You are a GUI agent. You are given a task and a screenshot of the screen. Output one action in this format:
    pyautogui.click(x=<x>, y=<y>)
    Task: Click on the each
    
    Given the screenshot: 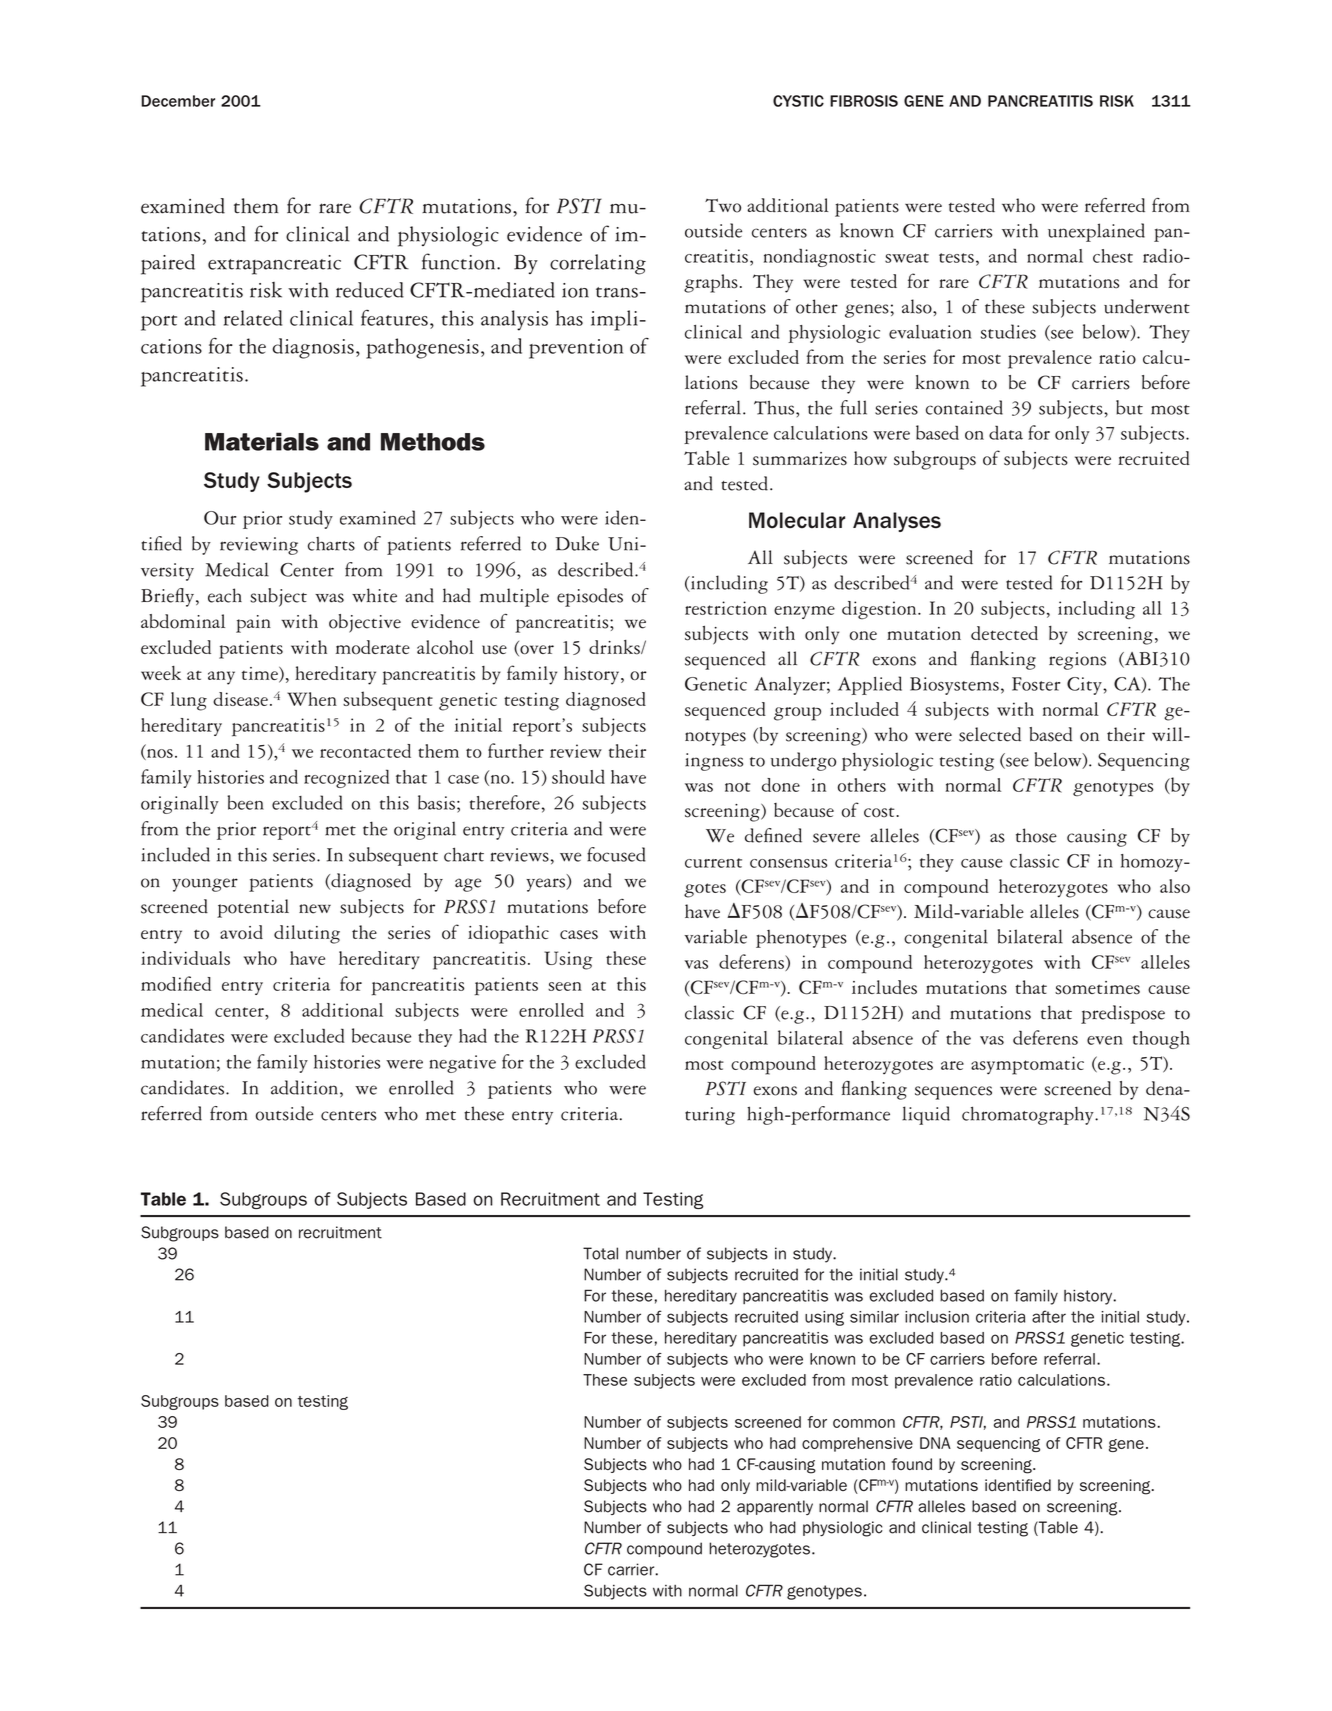 What is the action you would take?
    pyautogui.click(x=225, y=595)
